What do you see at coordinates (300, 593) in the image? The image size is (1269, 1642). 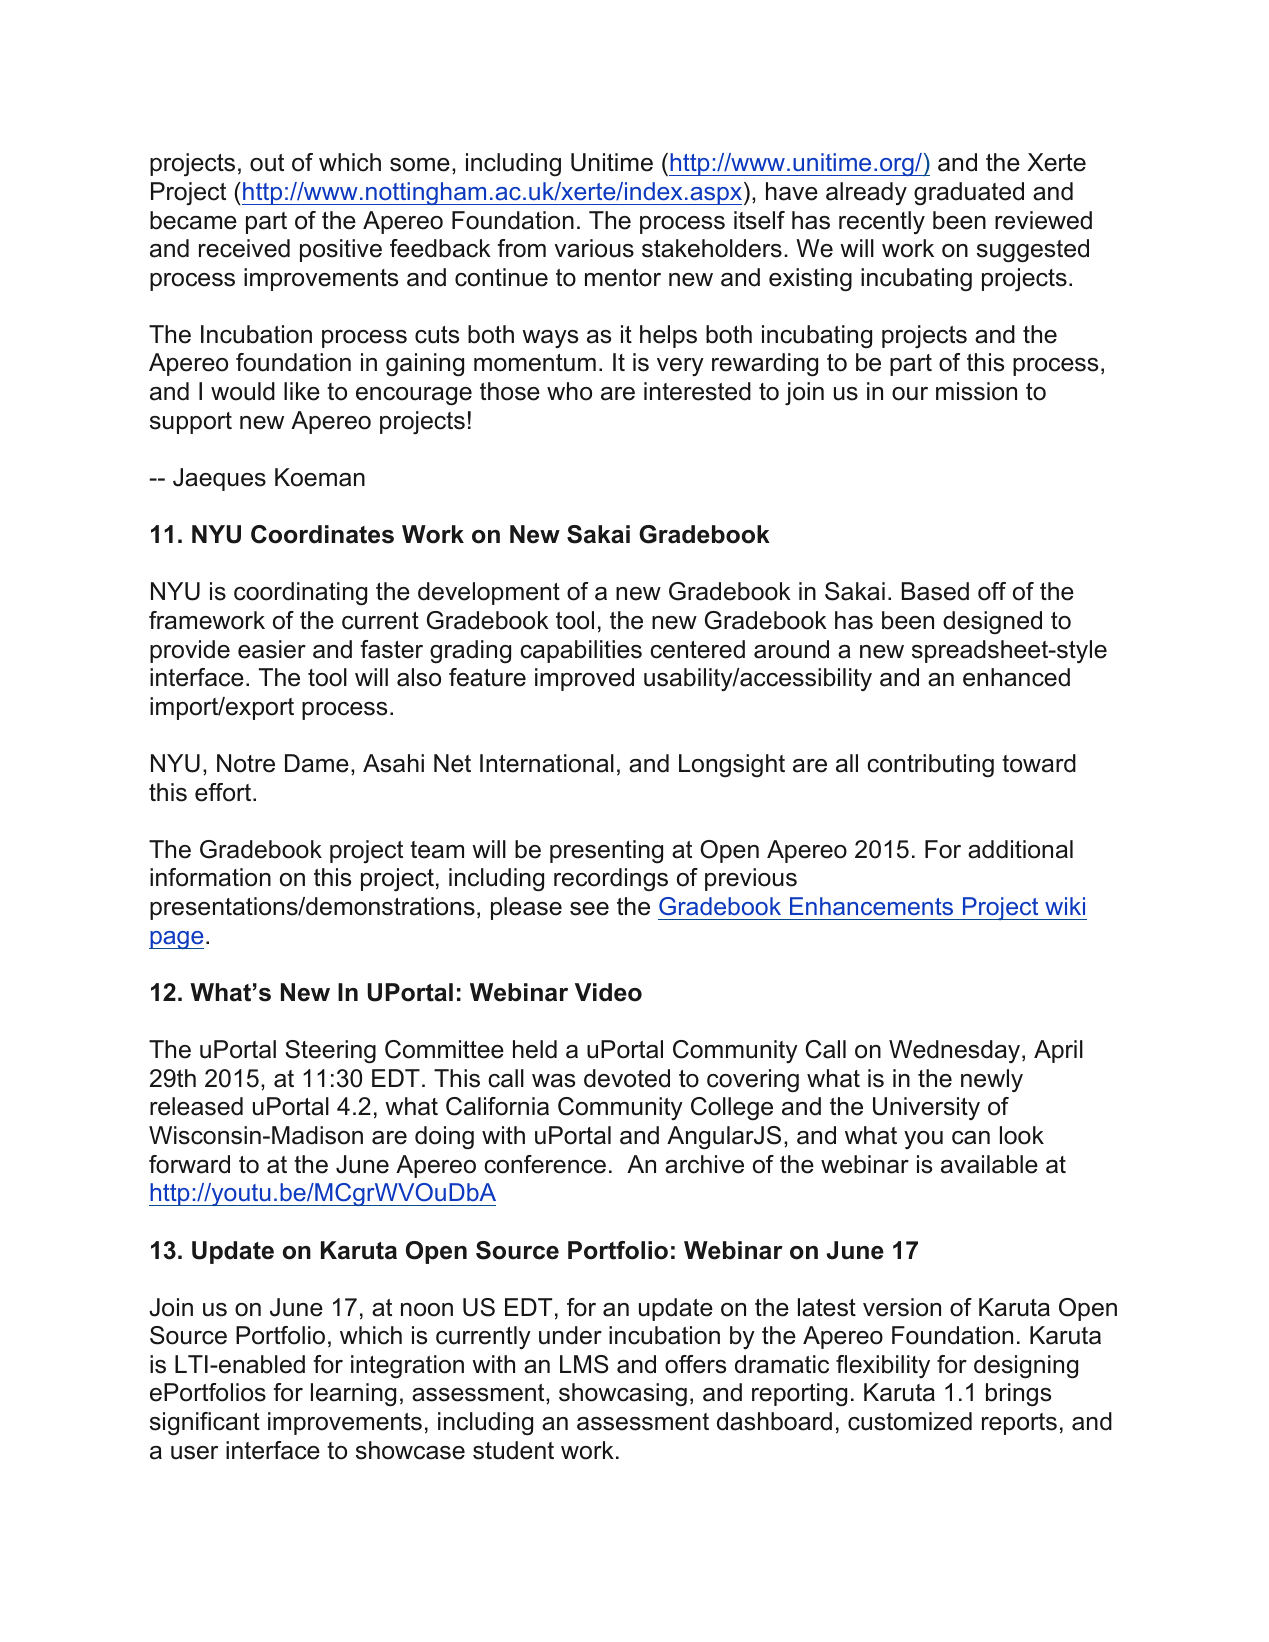 I see `coordinating` at bounding box center [300, 593].
